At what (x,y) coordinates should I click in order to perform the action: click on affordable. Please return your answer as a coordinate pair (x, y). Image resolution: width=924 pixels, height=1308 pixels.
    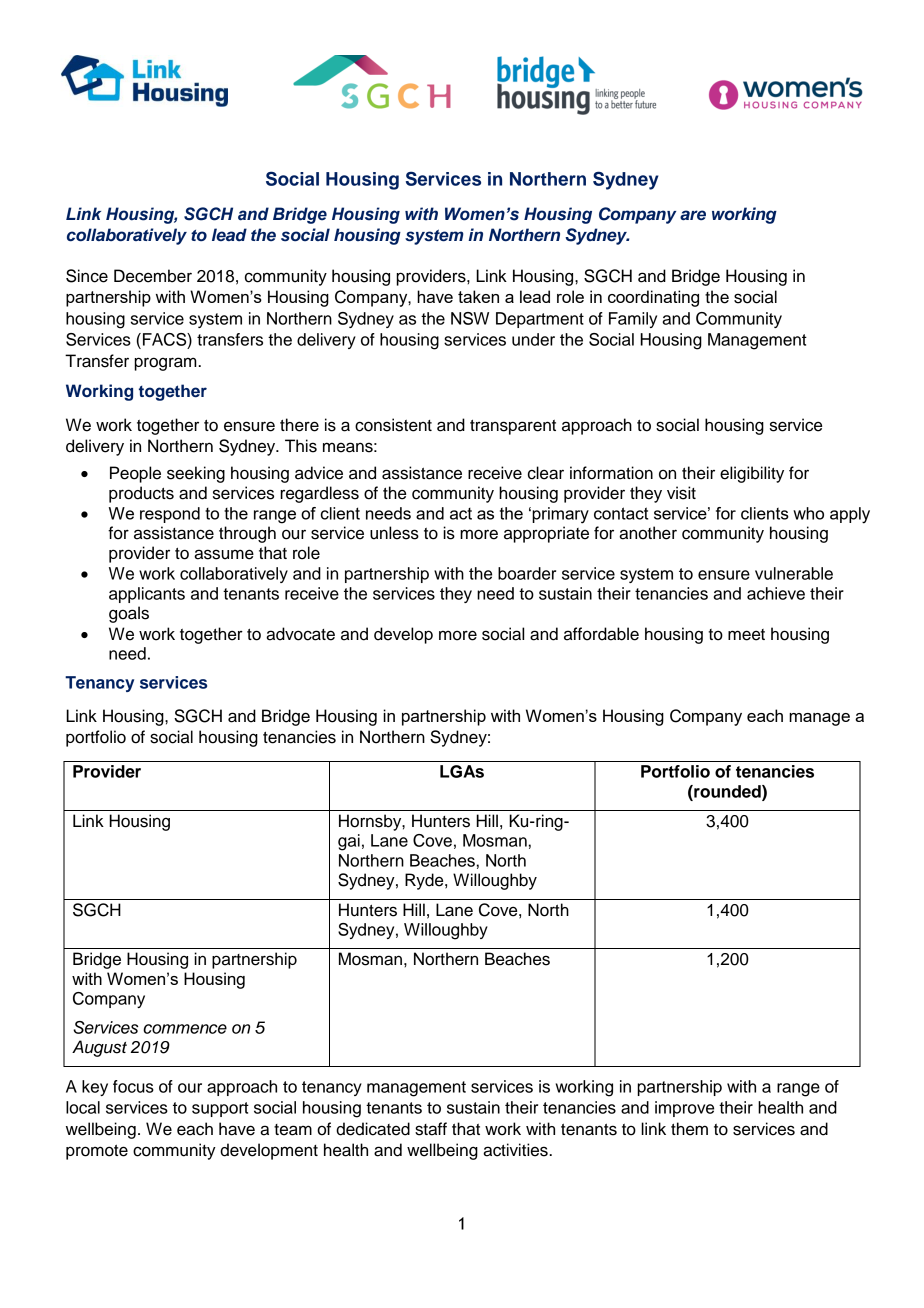
    Looking at the image, I should click on (601, 634).
